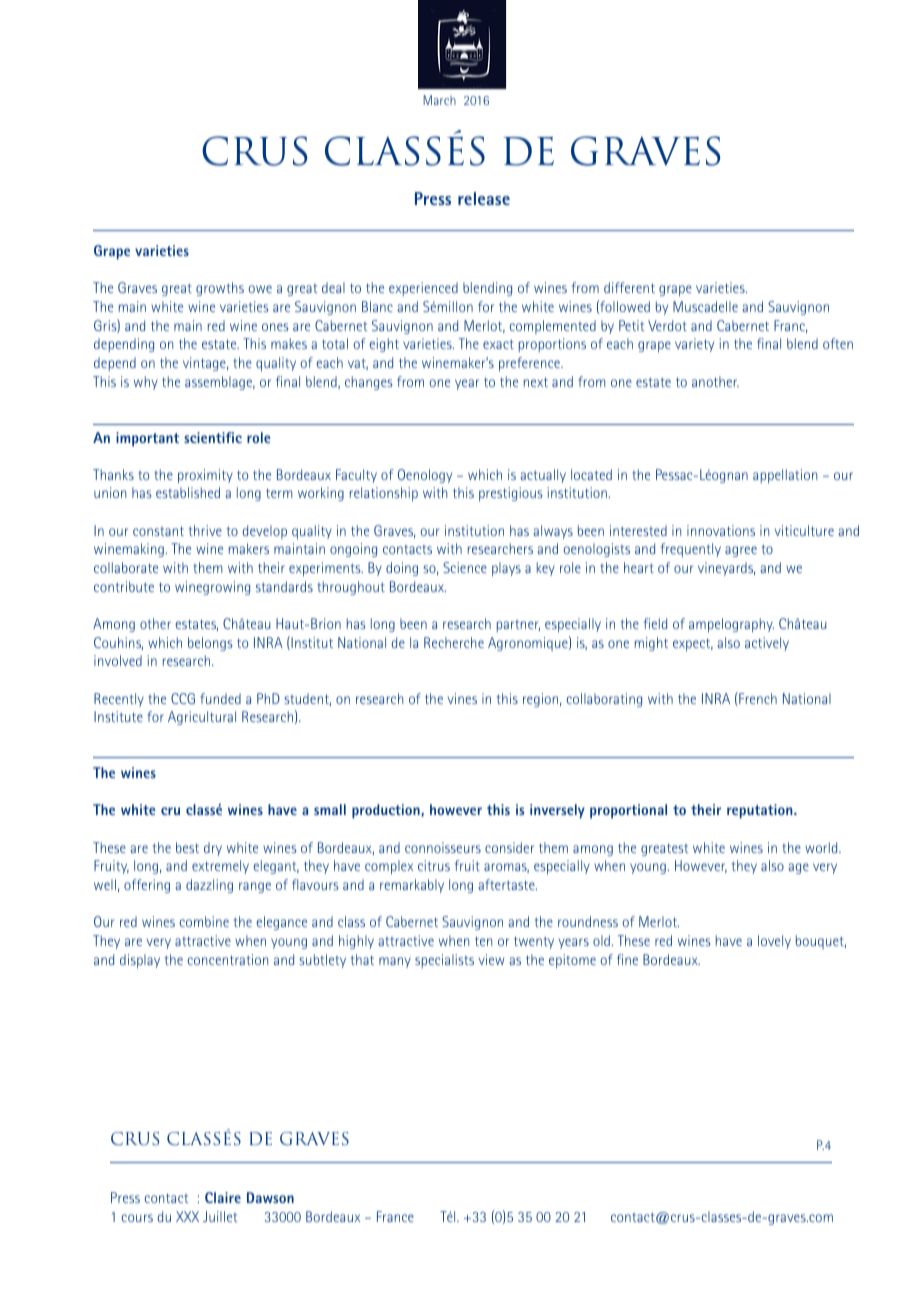 The image size is (924, 1308). I want to click on variety, so click(694, 345).
